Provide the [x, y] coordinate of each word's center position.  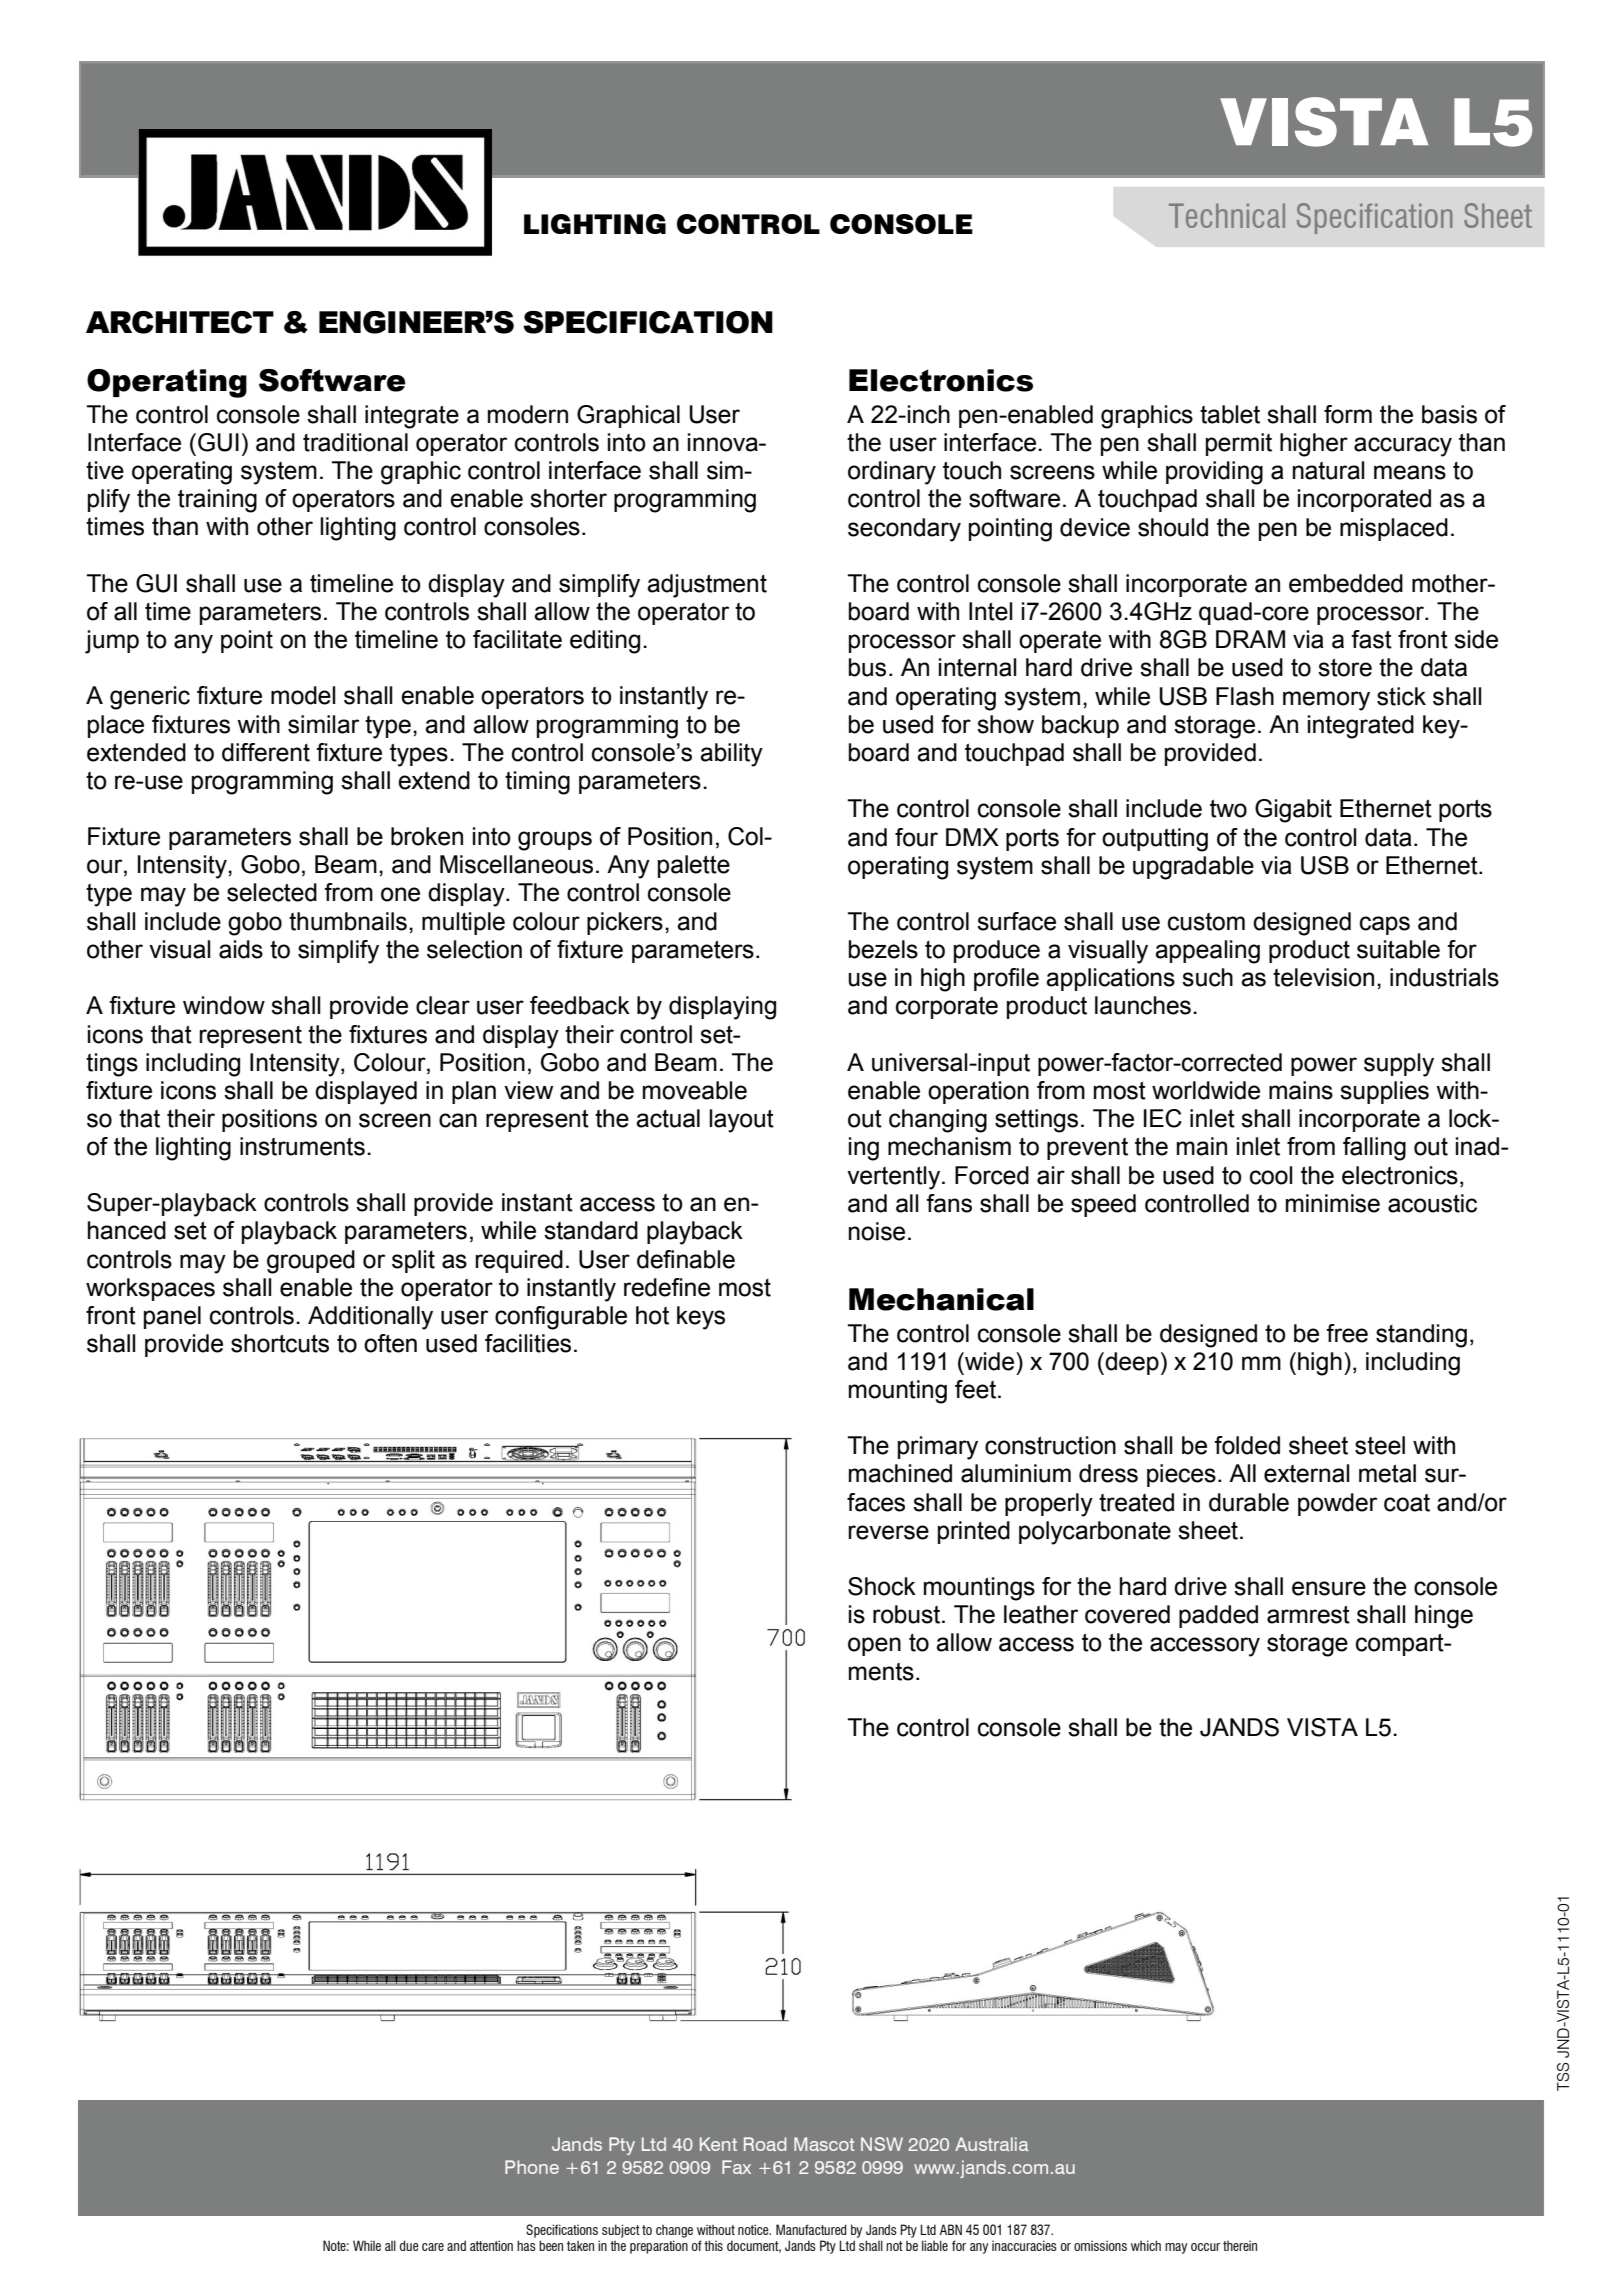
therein [1240, 2246]
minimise [1333, 1203]
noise [877, 1231]
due [409, 2245]
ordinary [892, 473]
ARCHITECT [180, 322]
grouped [311, 1262]
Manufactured [811, 2229]
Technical [1227, 215]
